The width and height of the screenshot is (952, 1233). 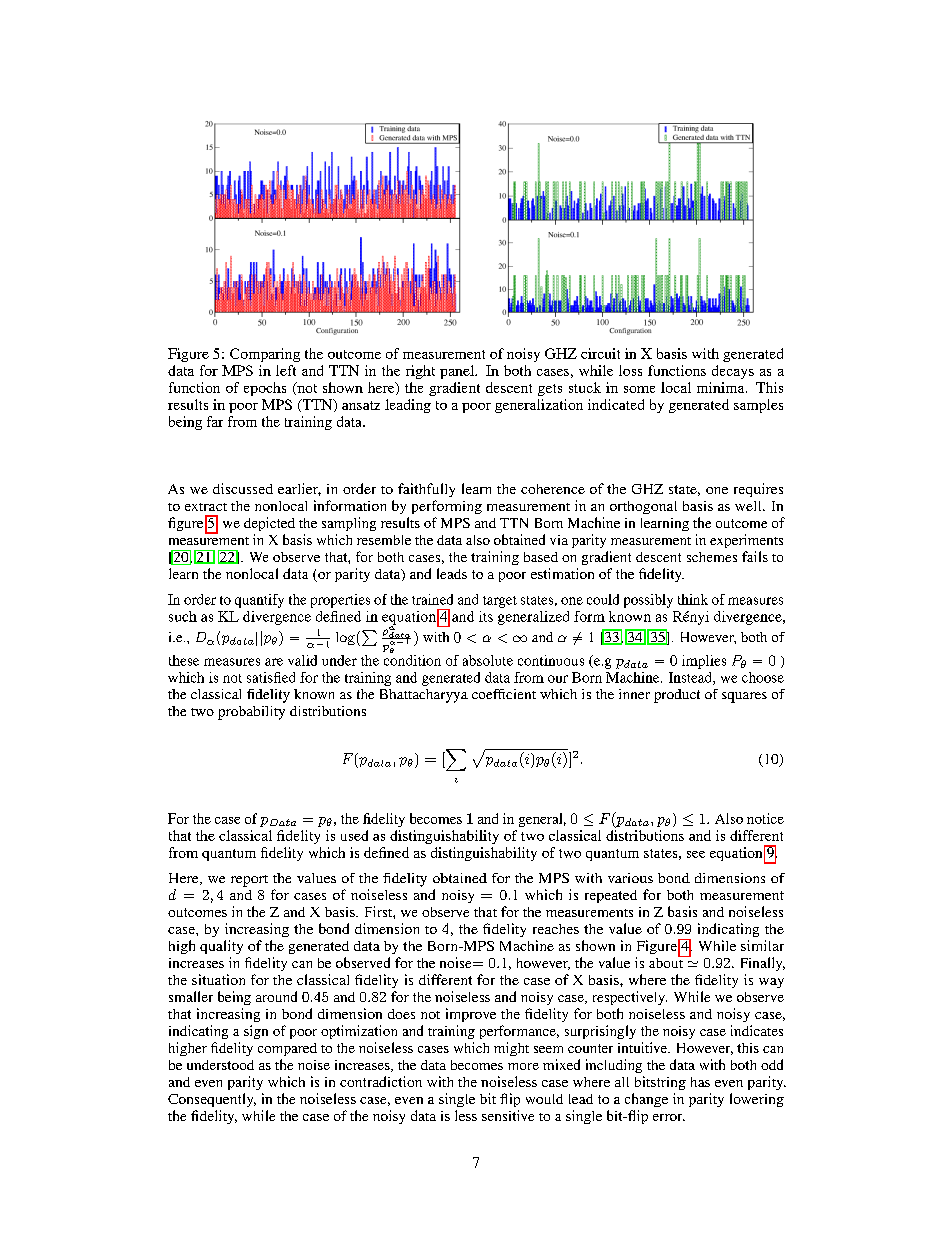 I want to click on epochs, so click(x=265, y=389).
